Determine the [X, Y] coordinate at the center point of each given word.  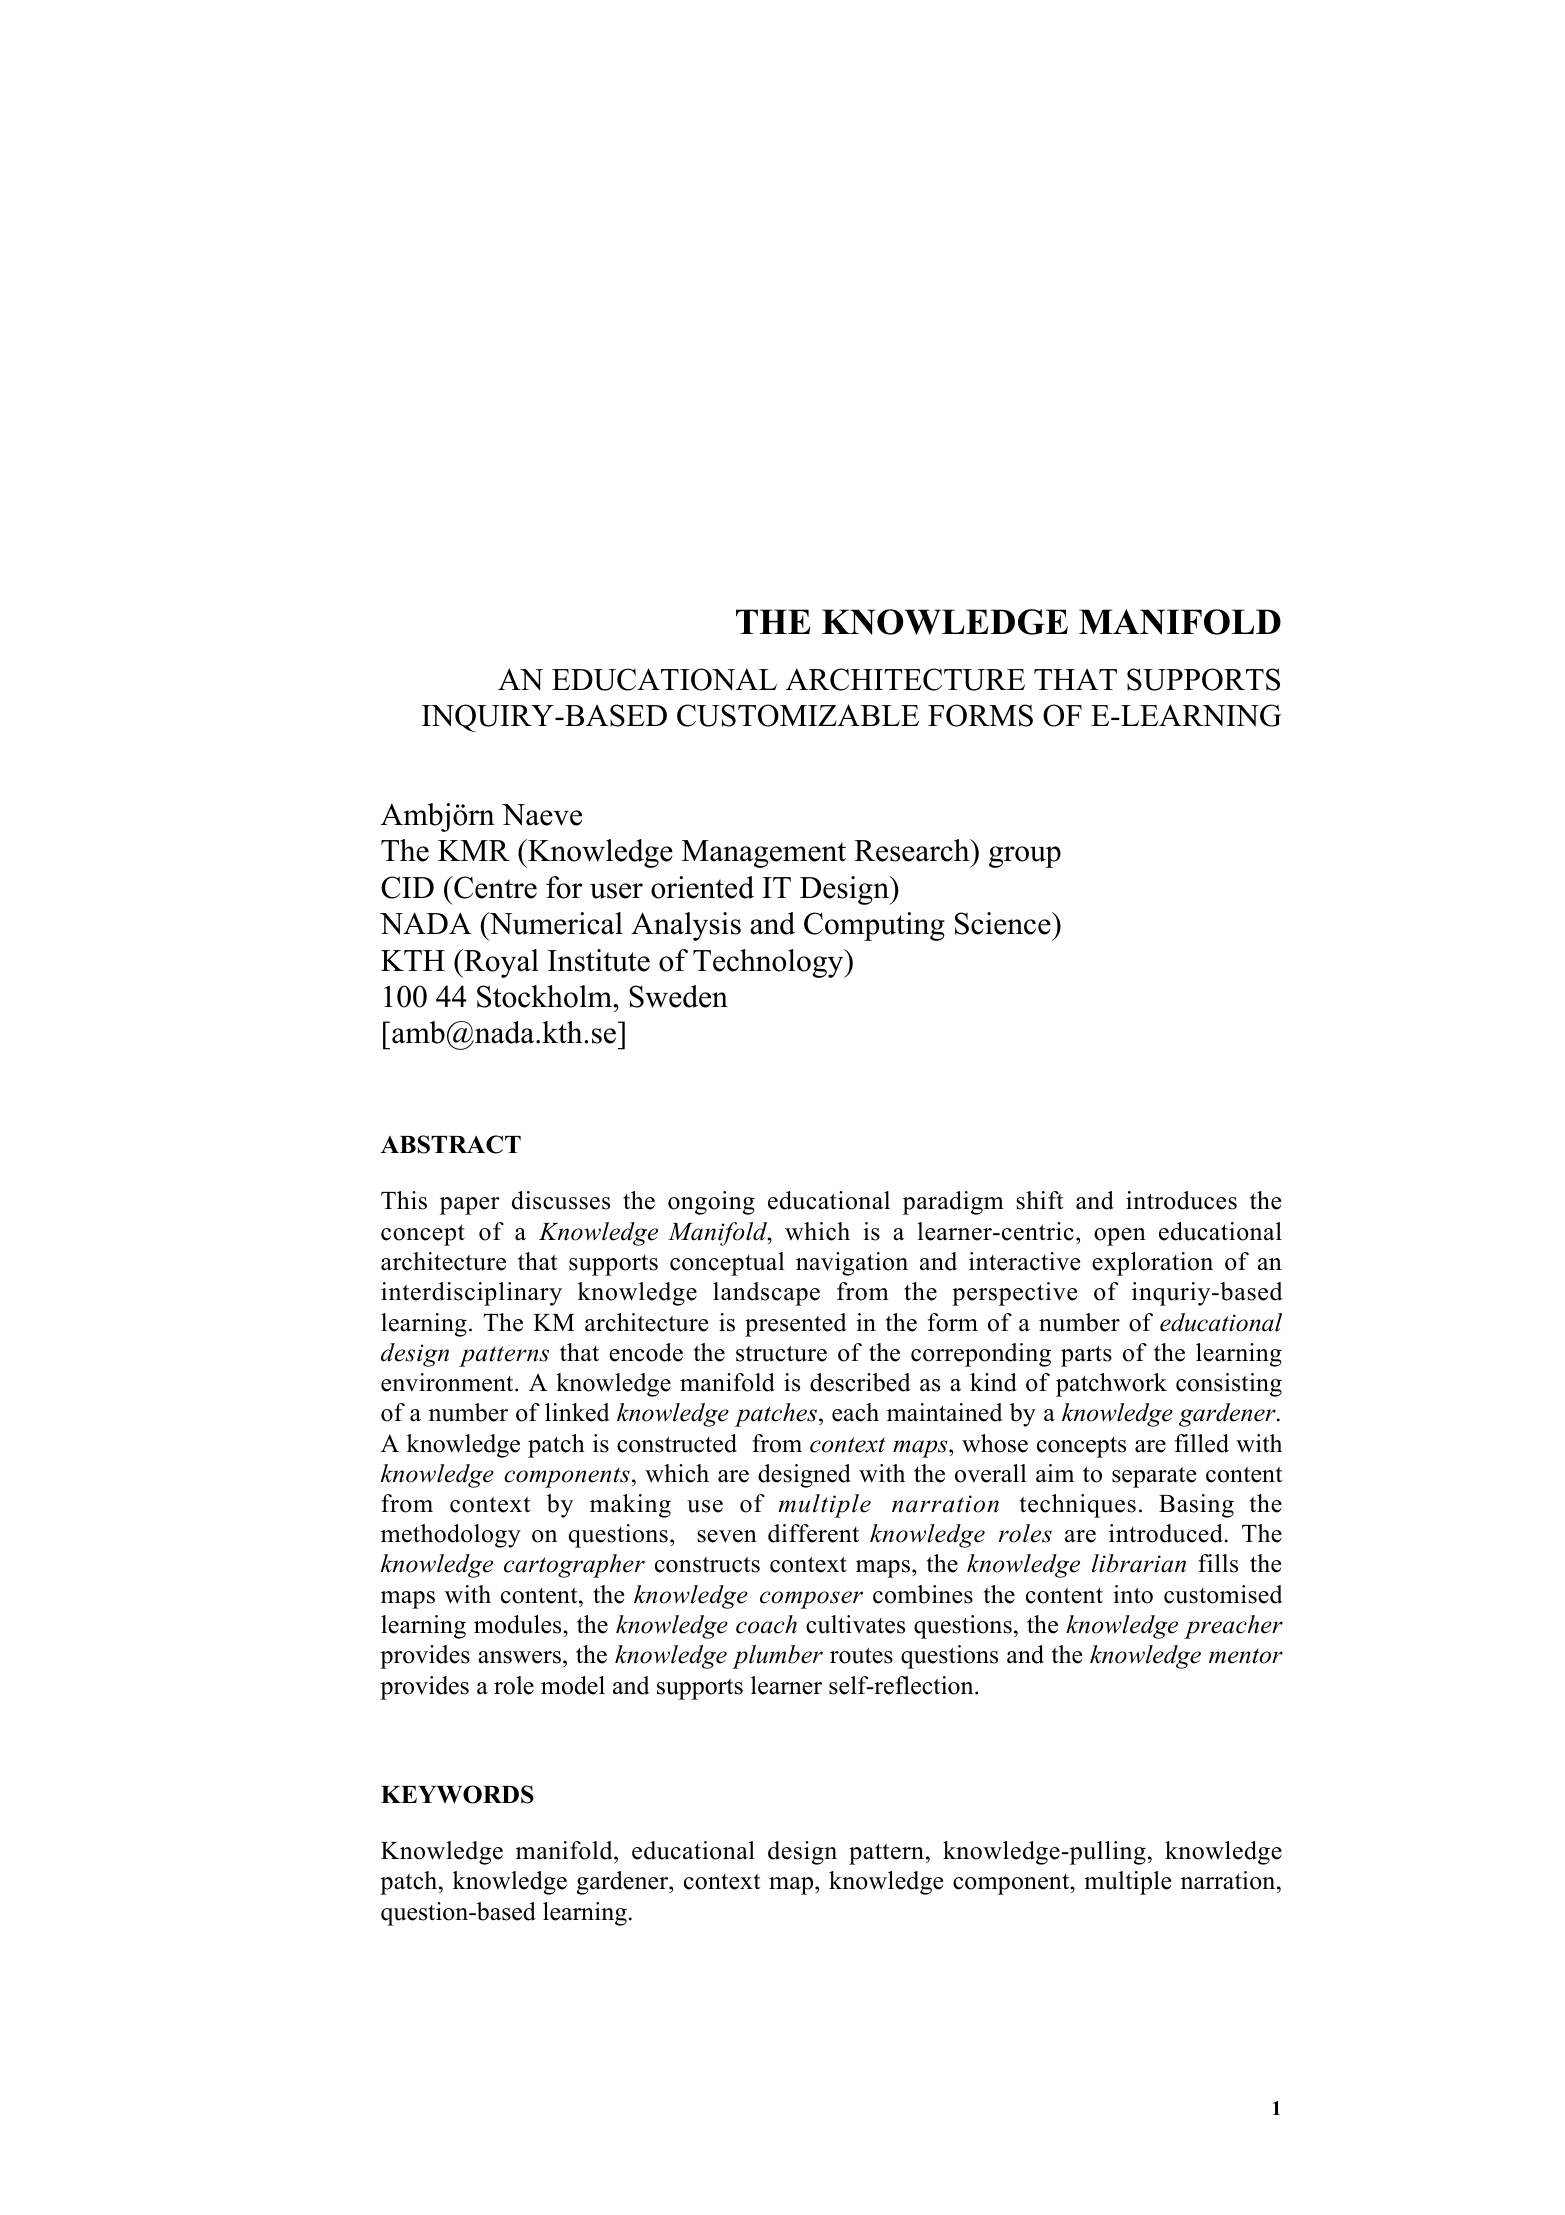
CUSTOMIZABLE [798, 715]
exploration [1152, 1264]
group [1025, 857]
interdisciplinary [471, 1294]
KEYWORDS [457, 1794]
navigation [852, 1264]
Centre [494, 887]
